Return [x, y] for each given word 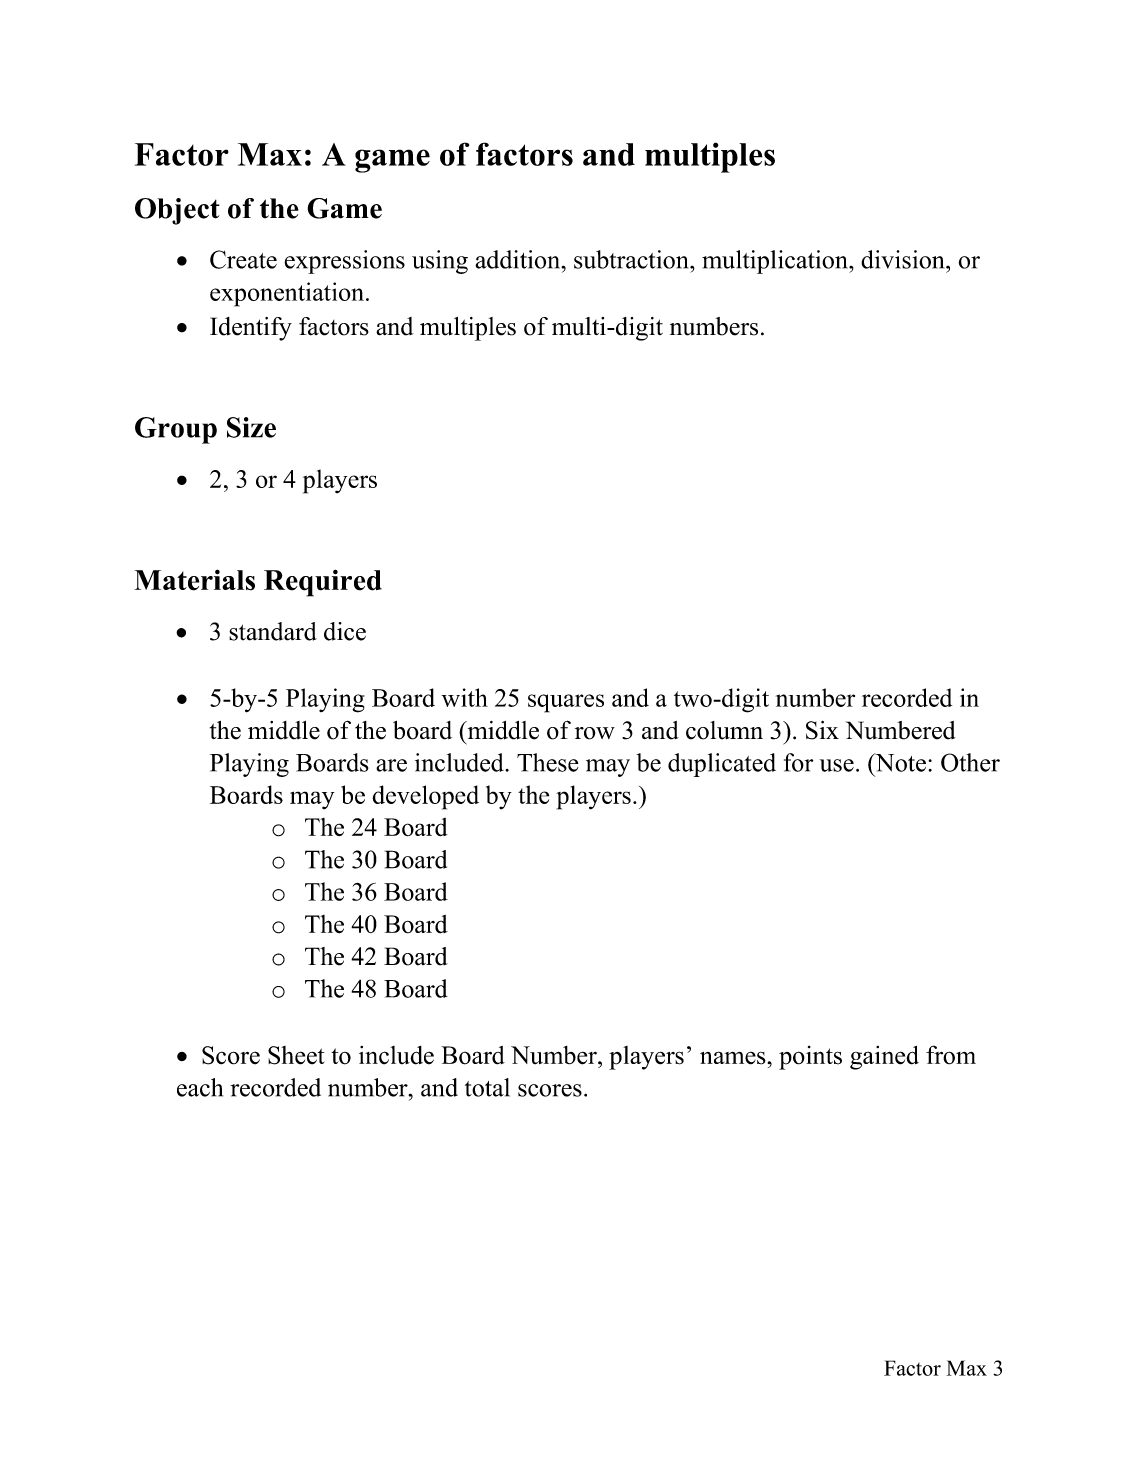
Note [899, 762]
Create [243, 259]
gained [884, 1058]
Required [323, 583]
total [487, 1087]
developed [425, 797]
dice [345, 631]
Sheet [296, 1055]
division [904, 259]
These [548, 762]
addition [519, 259]
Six [822, 730]
